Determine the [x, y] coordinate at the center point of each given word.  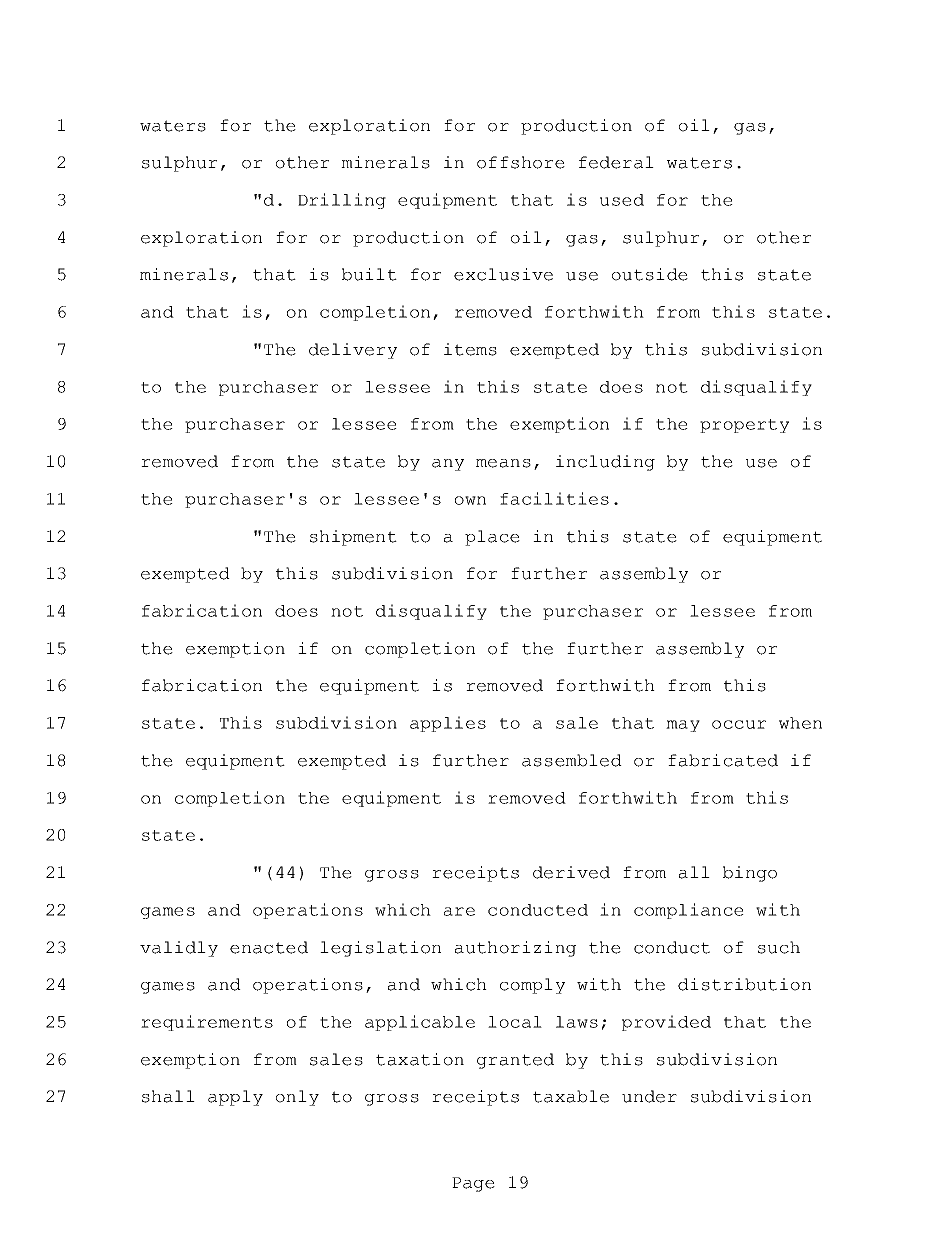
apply [235, 1098]
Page [473, 1184]
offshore [521, 162]
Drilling [342, 201]
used [622, 200]
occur [739, 724]
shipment [353, 538]
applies [448, 724]
